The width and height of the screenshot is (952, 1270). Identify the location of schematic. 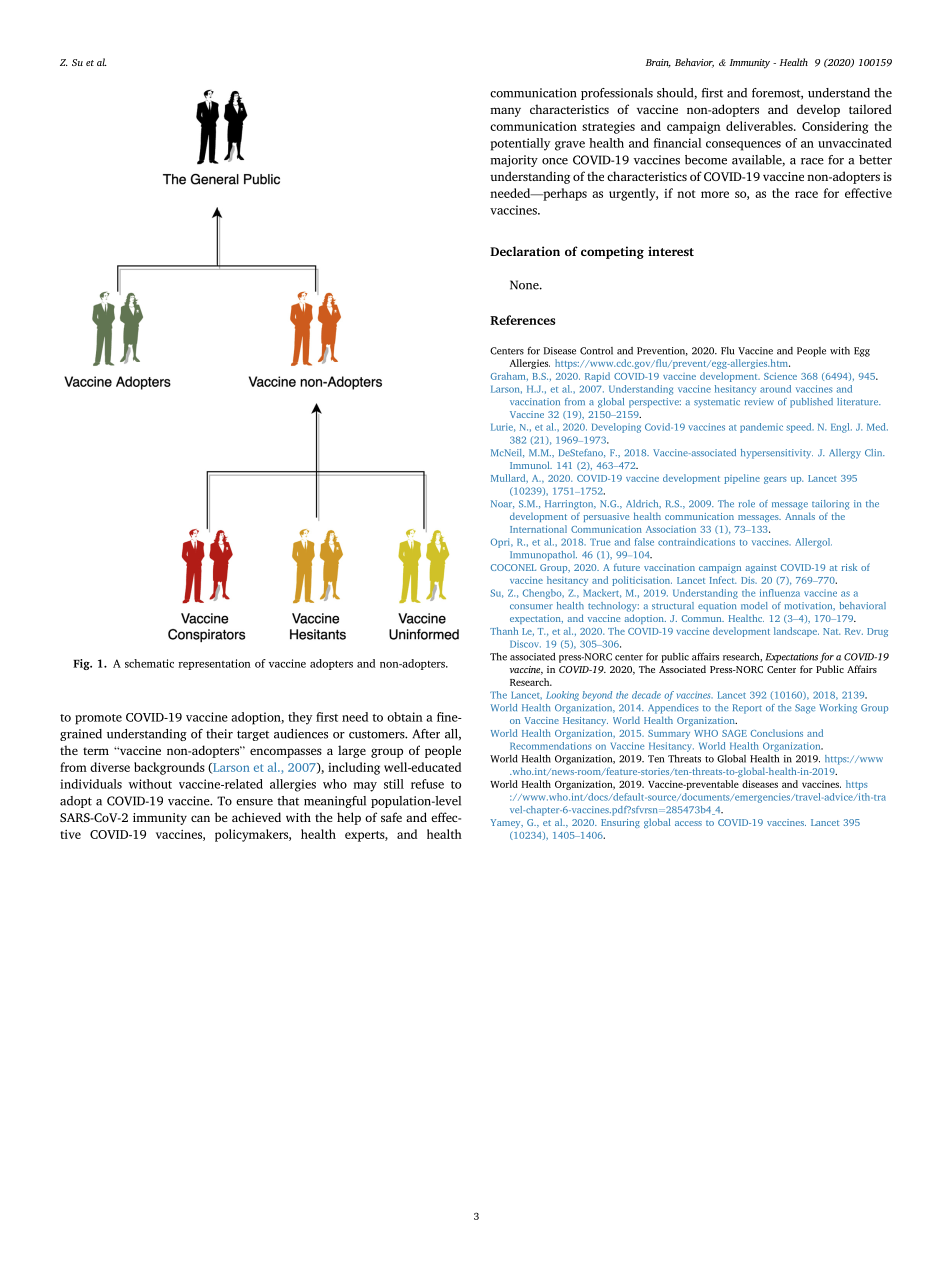
(149, 663).
